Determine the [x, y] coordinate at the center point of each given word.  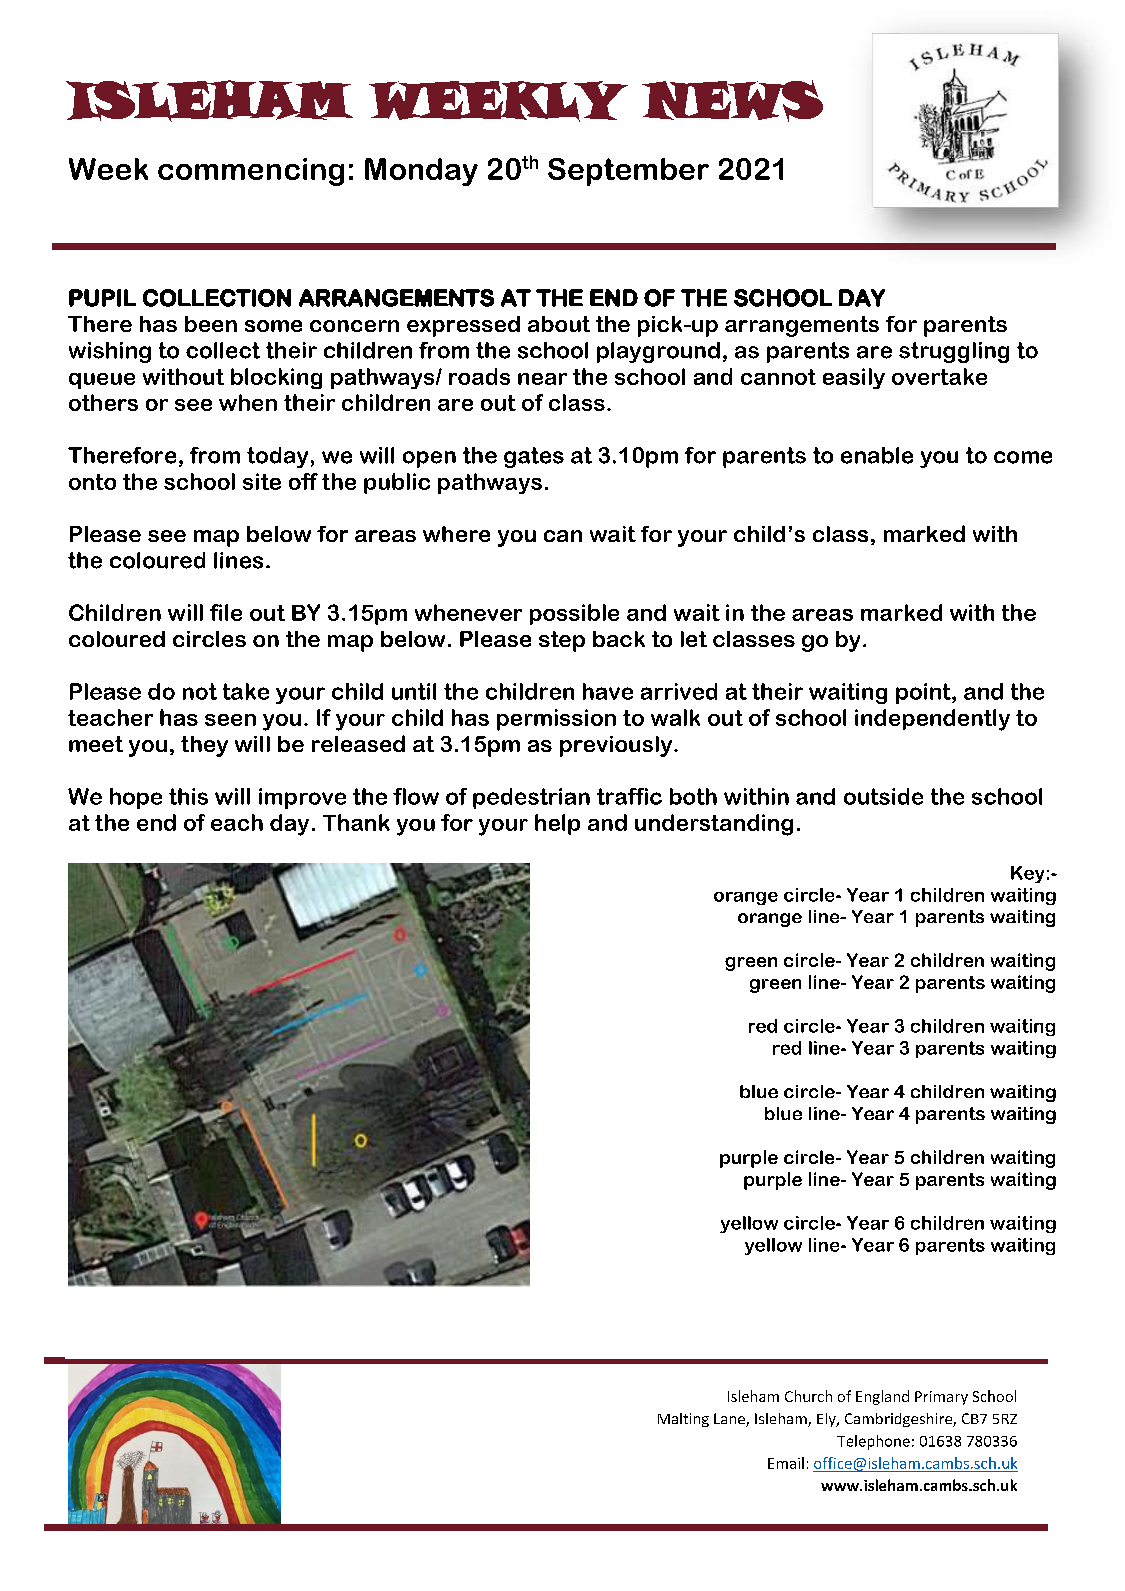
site [262, 481]
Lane [730, 1420]
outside [883, 796]
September [628, 172]
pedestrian [531, 798]
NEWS [732, 101]
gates [534, 457]
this [188, 796]
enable [877, 455]
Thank [356, 822]
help [557, 824]
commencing [251, 172]
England [882, 1397]
